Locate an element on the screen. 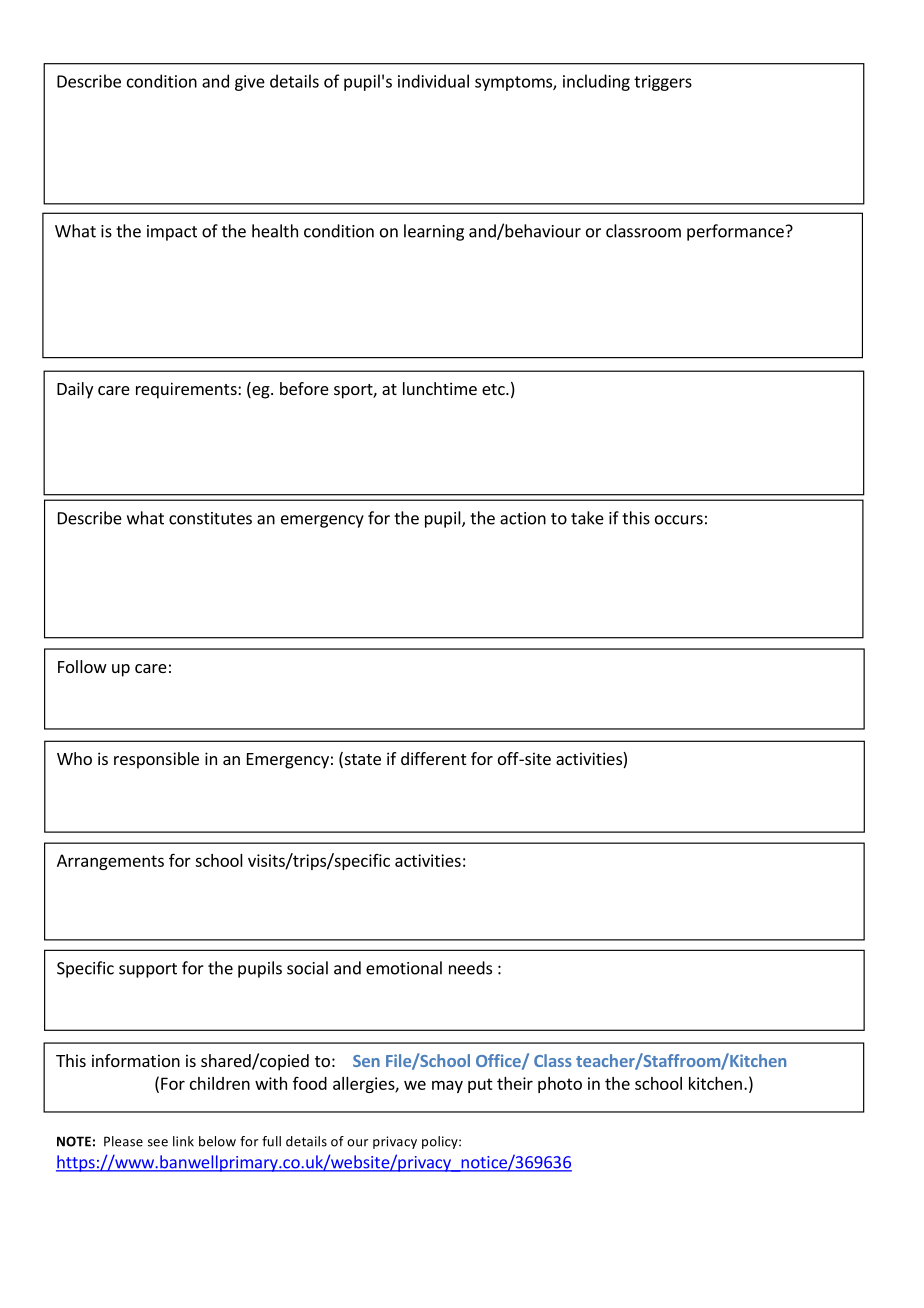 This screenshot has width=924, height=1308. give is located at coordinates (250, 83).
